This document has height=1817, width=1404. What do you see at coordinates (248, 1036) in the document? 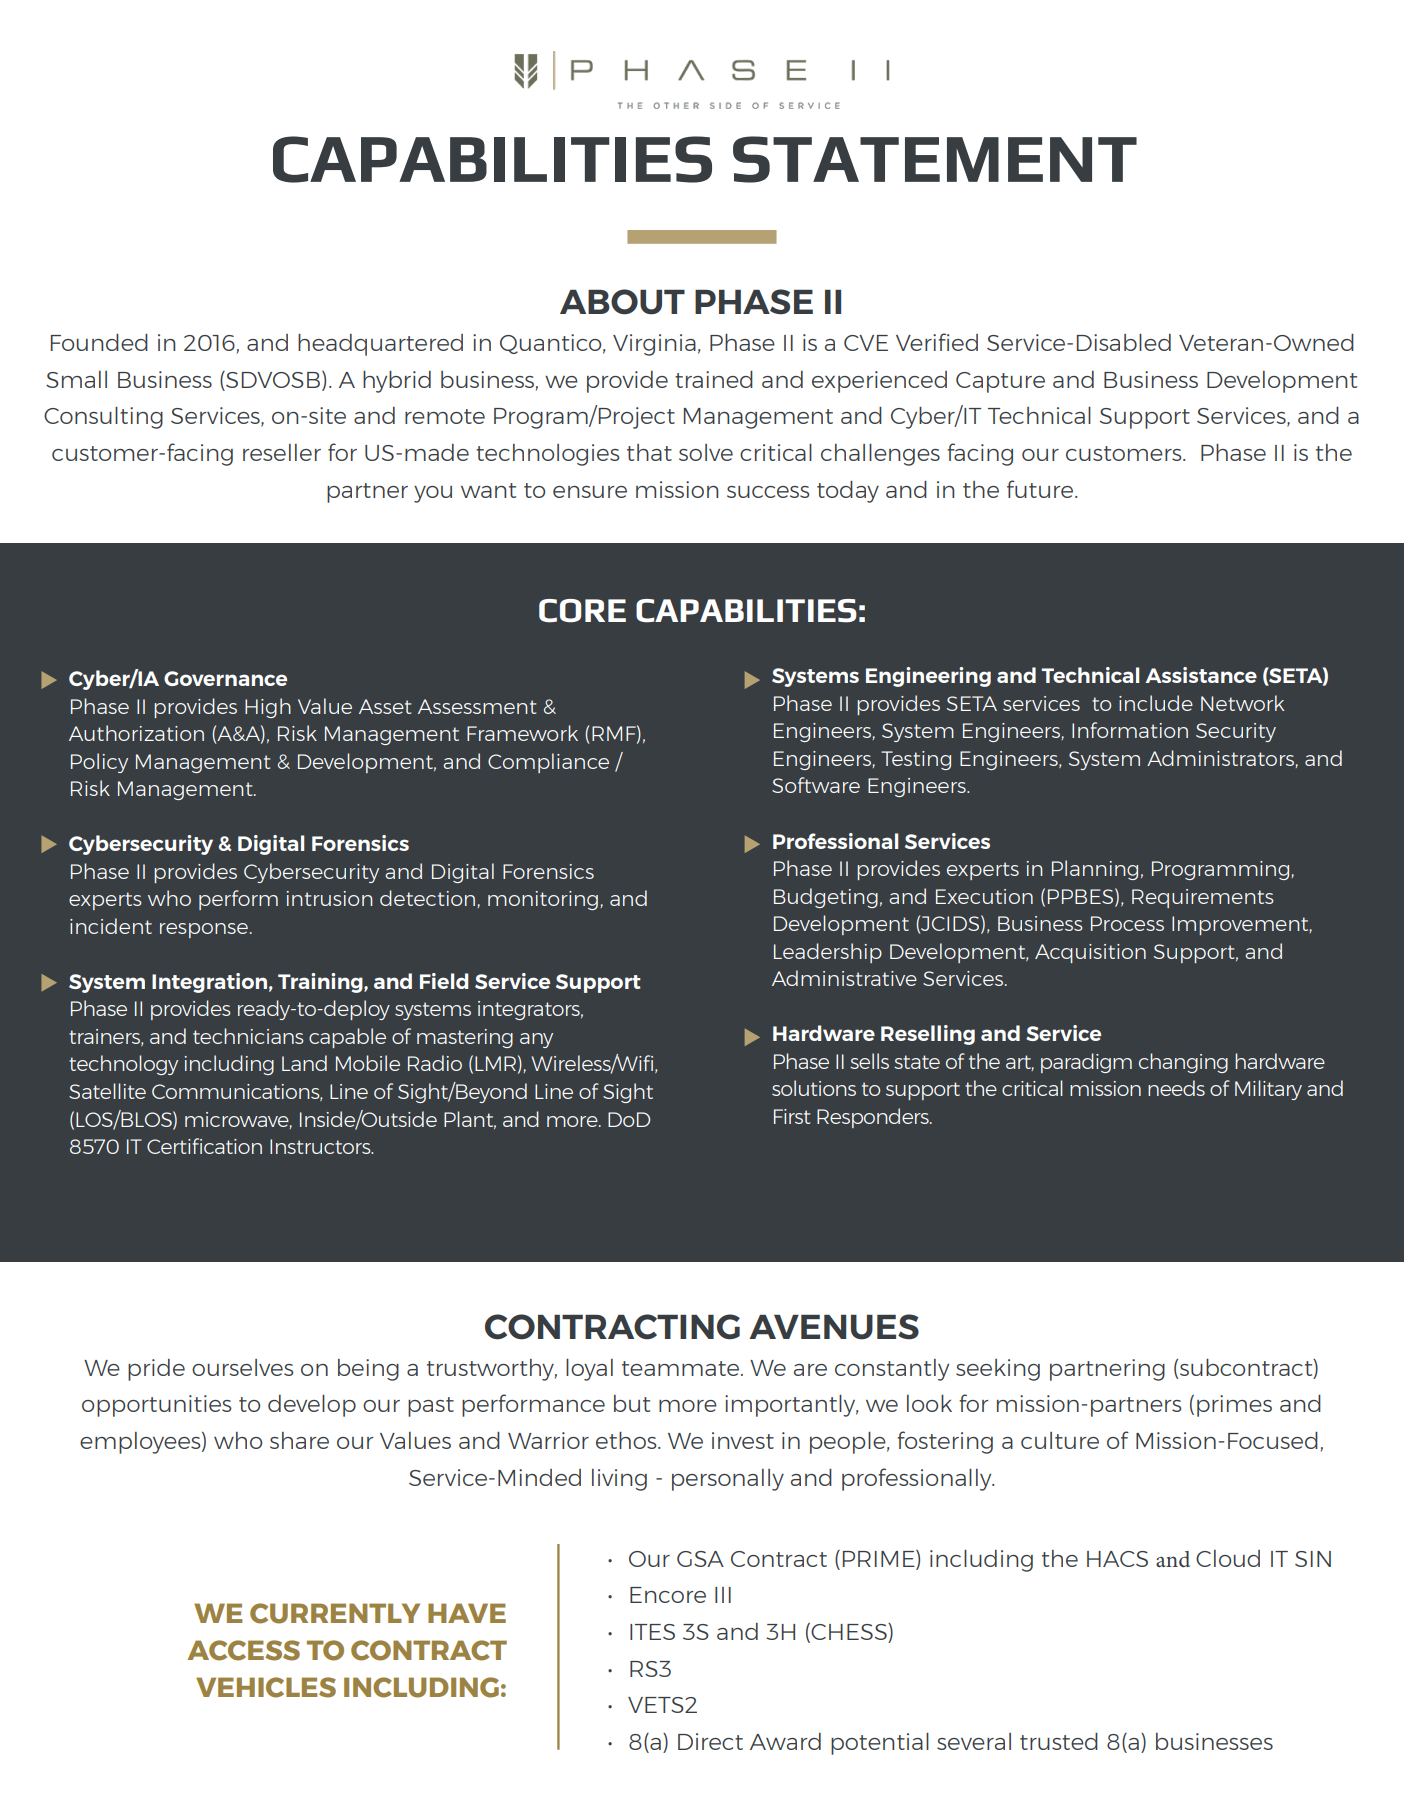
I see `technicians` at bounding box center [248, 1036].
